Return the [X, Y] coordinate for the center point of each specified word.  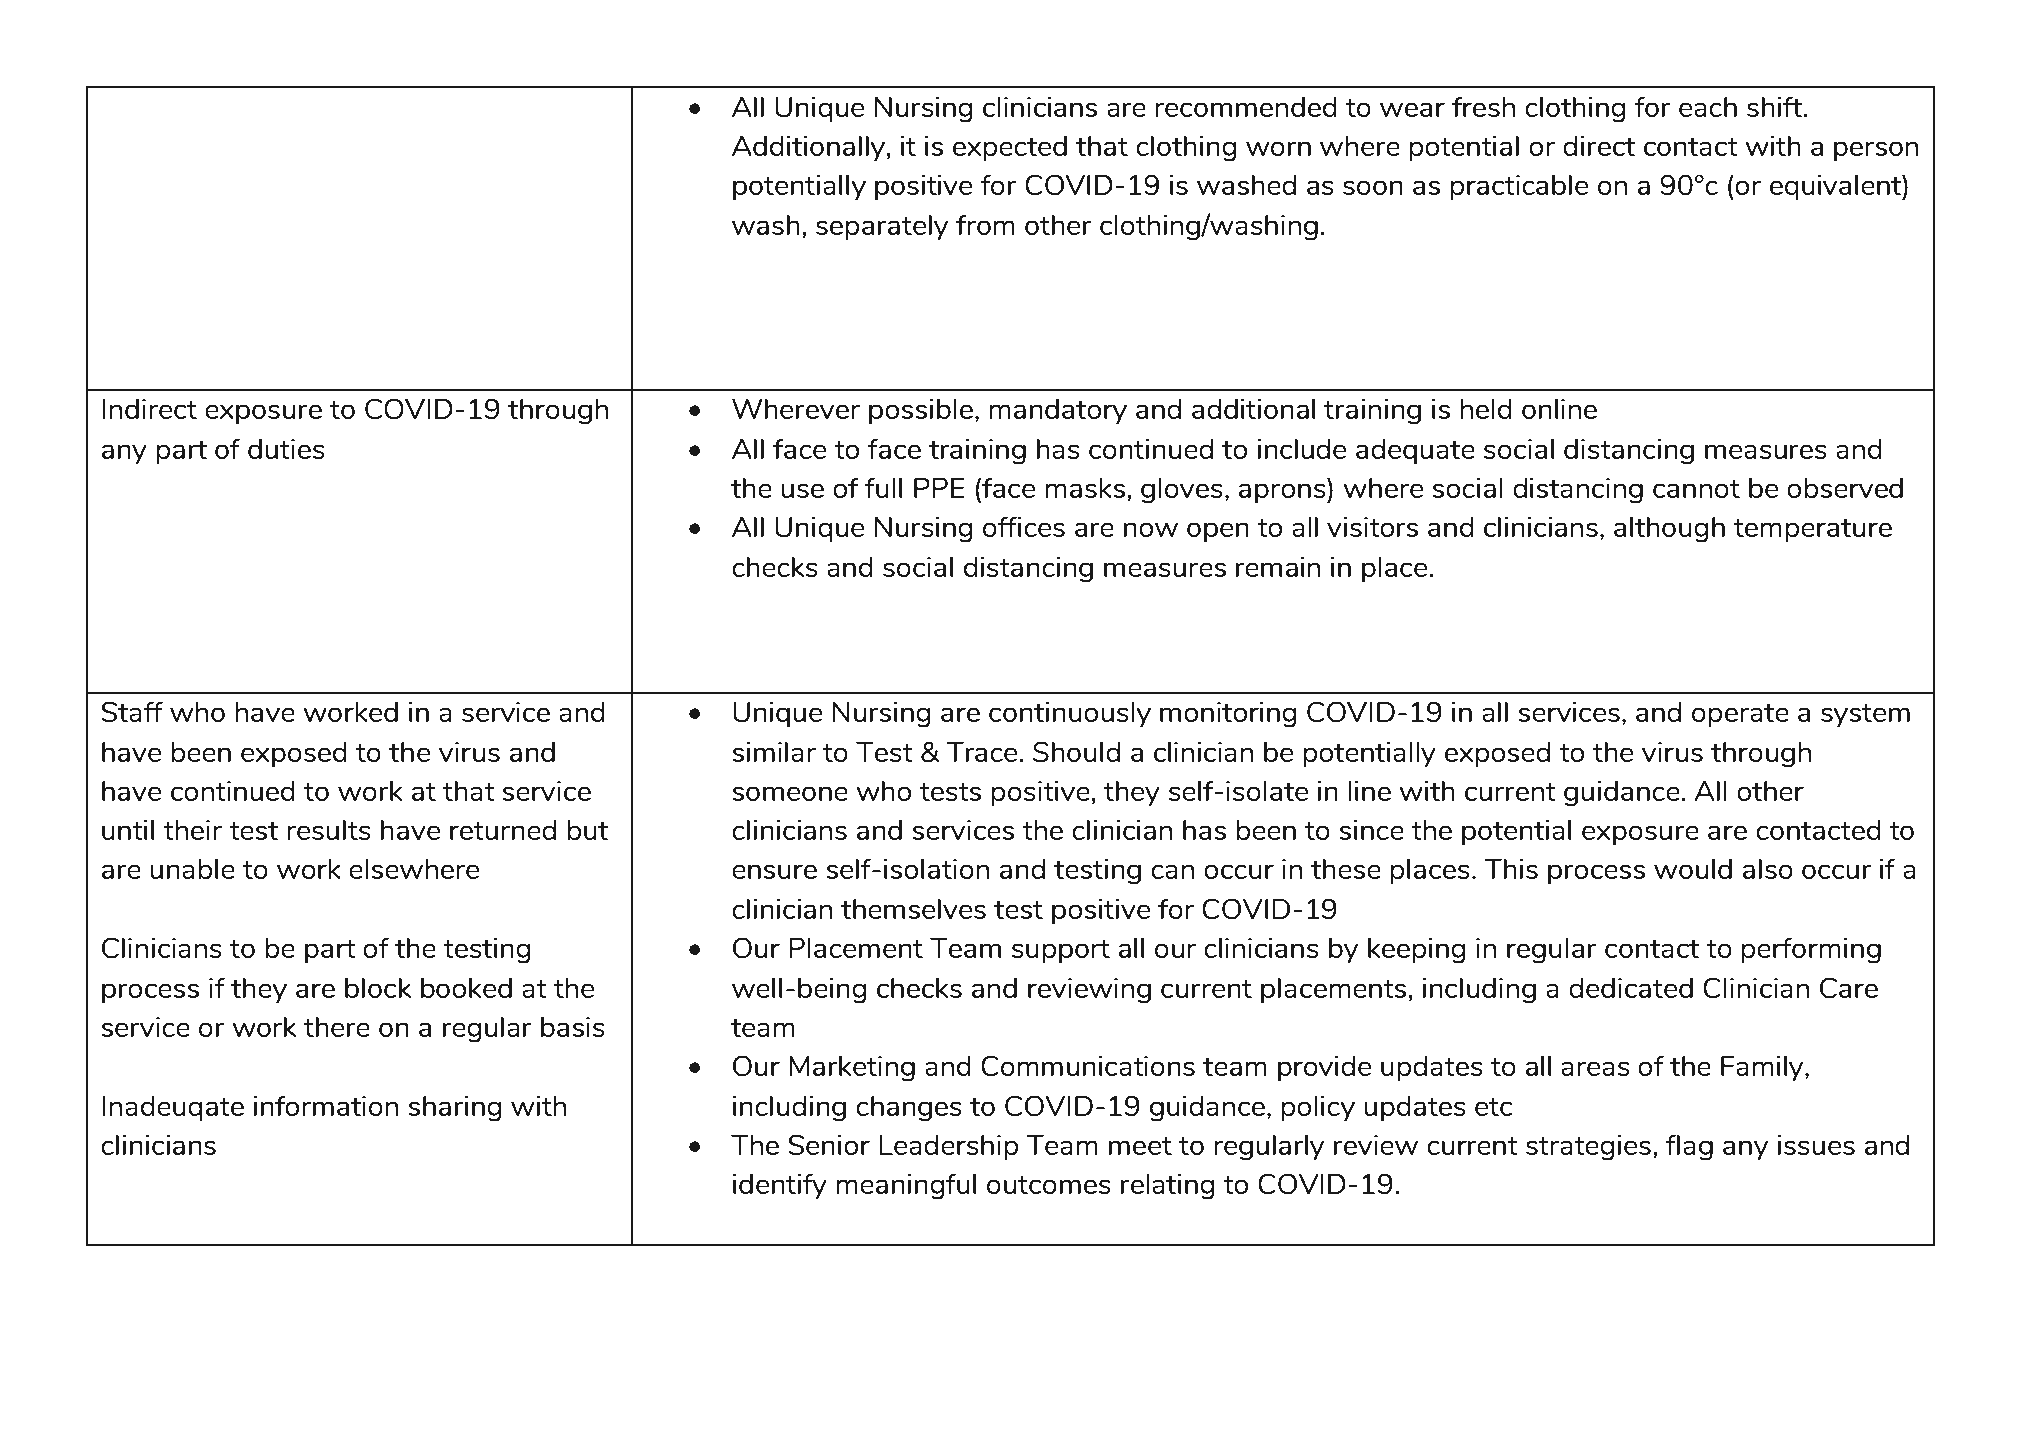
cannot [1696, 489]
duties [286, 449]
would [1693, 868]
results [329, 830]
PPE [939, 487]
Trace [983, 751]
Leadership [949, 1147]
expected [1010, 148]
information [325, 1106]
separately [882, 227]
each [1708, 106]
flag [1689, 1147]
